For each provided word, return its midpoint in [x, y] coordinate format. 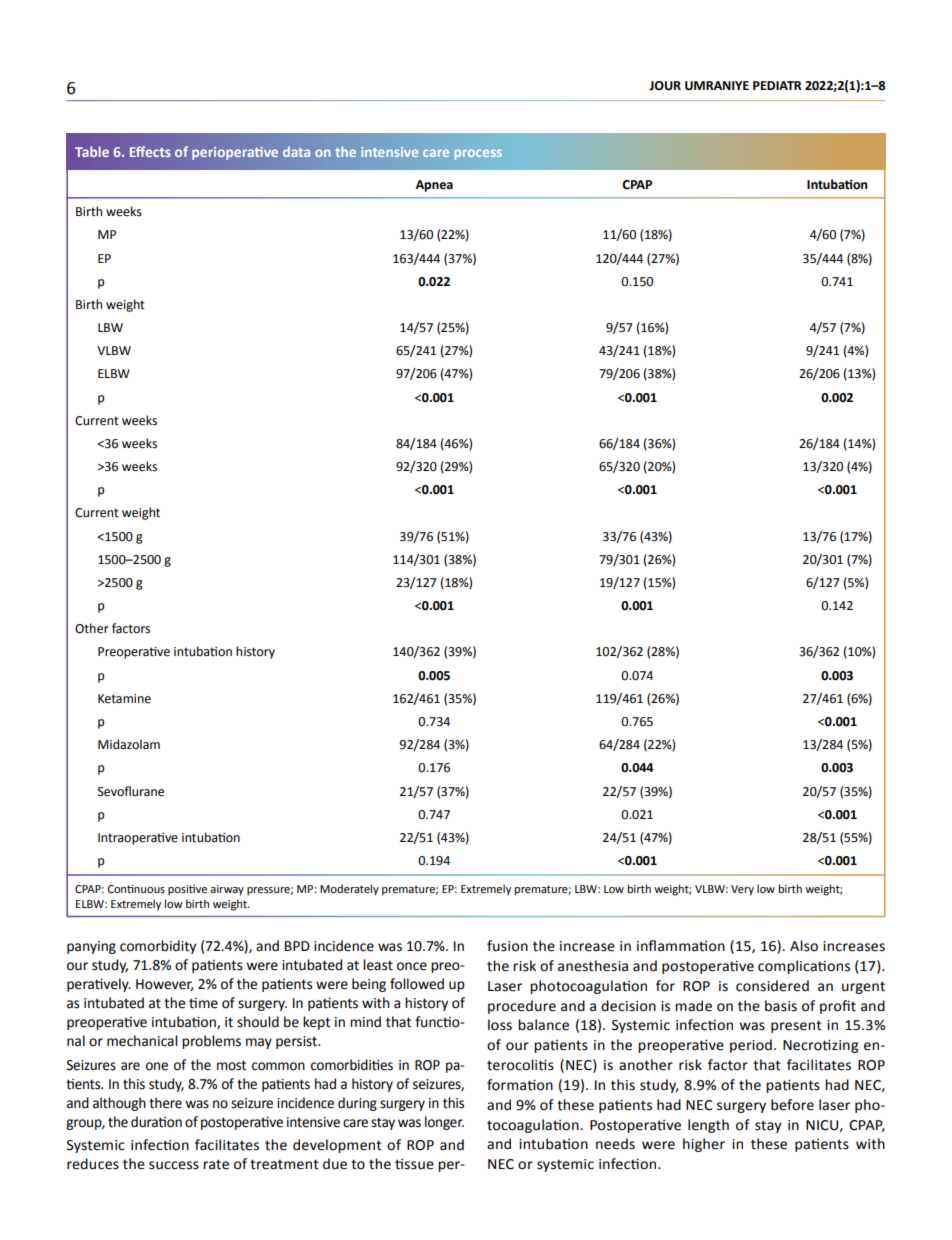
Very [742, 890]
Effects [150, 151]
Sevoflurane [131, 791]
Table [92, 151]
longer [444, 1123]
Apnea [434, 186]
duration [156, 1122]
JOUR [665, 86]
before [792, 1105]
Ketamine [124, 699]
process [478, 155]
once [412, 966]
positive [187, 890]
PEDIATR [777, 85]
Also [804, 946]
